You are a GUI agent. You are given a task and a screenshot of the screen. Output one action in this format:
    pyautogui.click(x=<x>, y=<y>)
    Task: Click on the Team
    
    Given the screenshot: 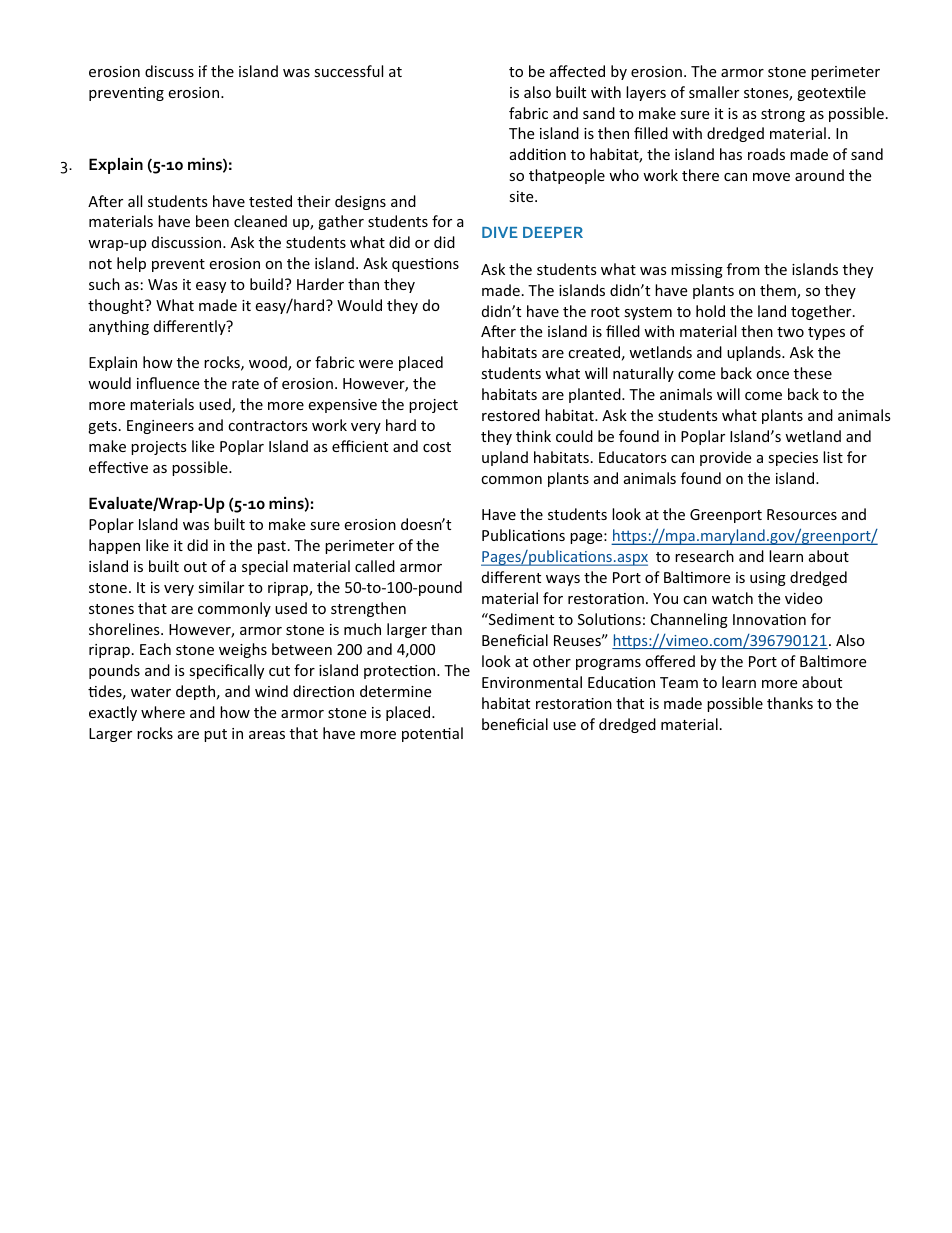 What is the action you would take?
    pyautogui.click(x=679, y=682)
